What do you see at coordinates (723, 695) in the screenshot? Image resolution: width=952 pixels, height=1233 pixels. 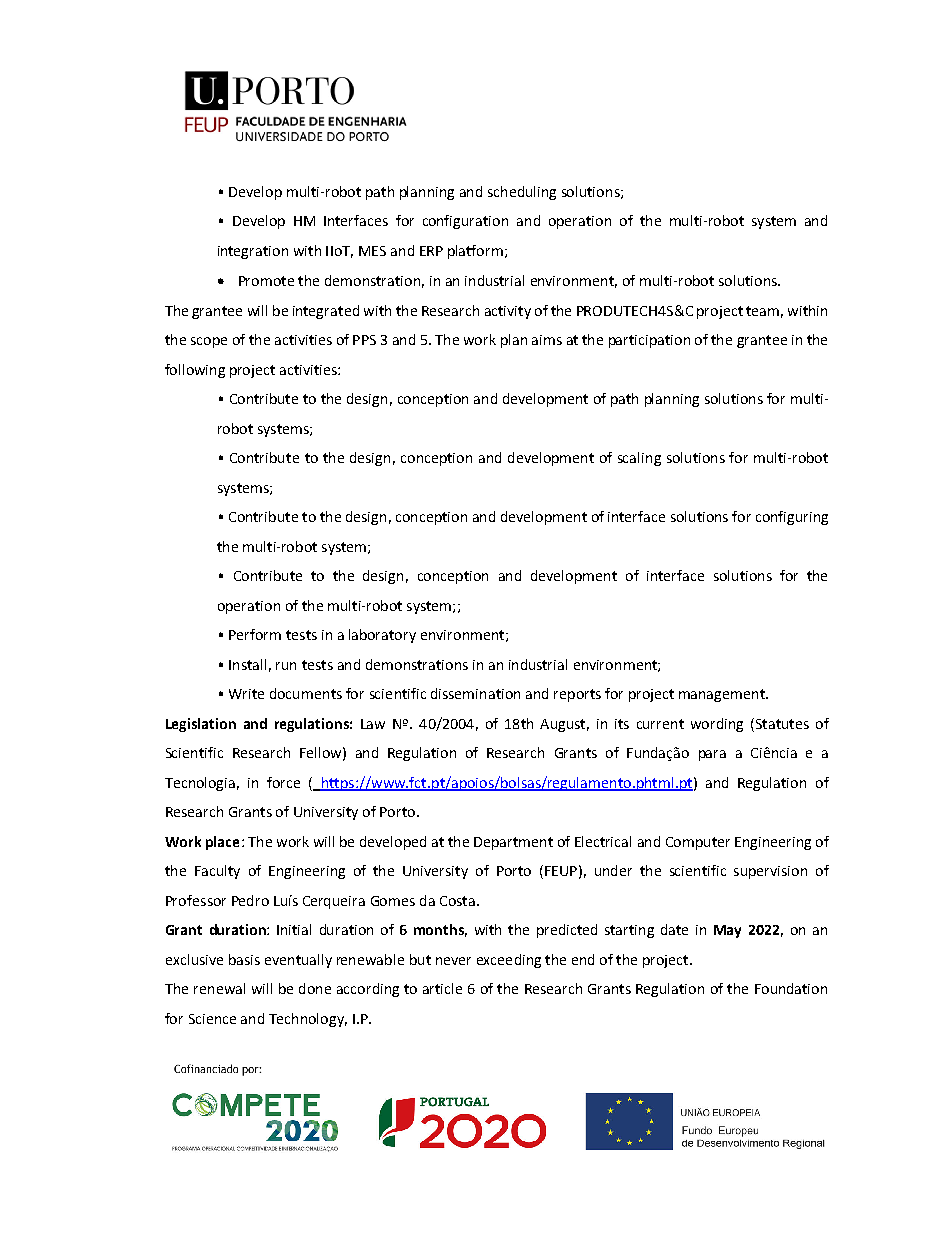 I see `management` at bounding box center [723, 695].
